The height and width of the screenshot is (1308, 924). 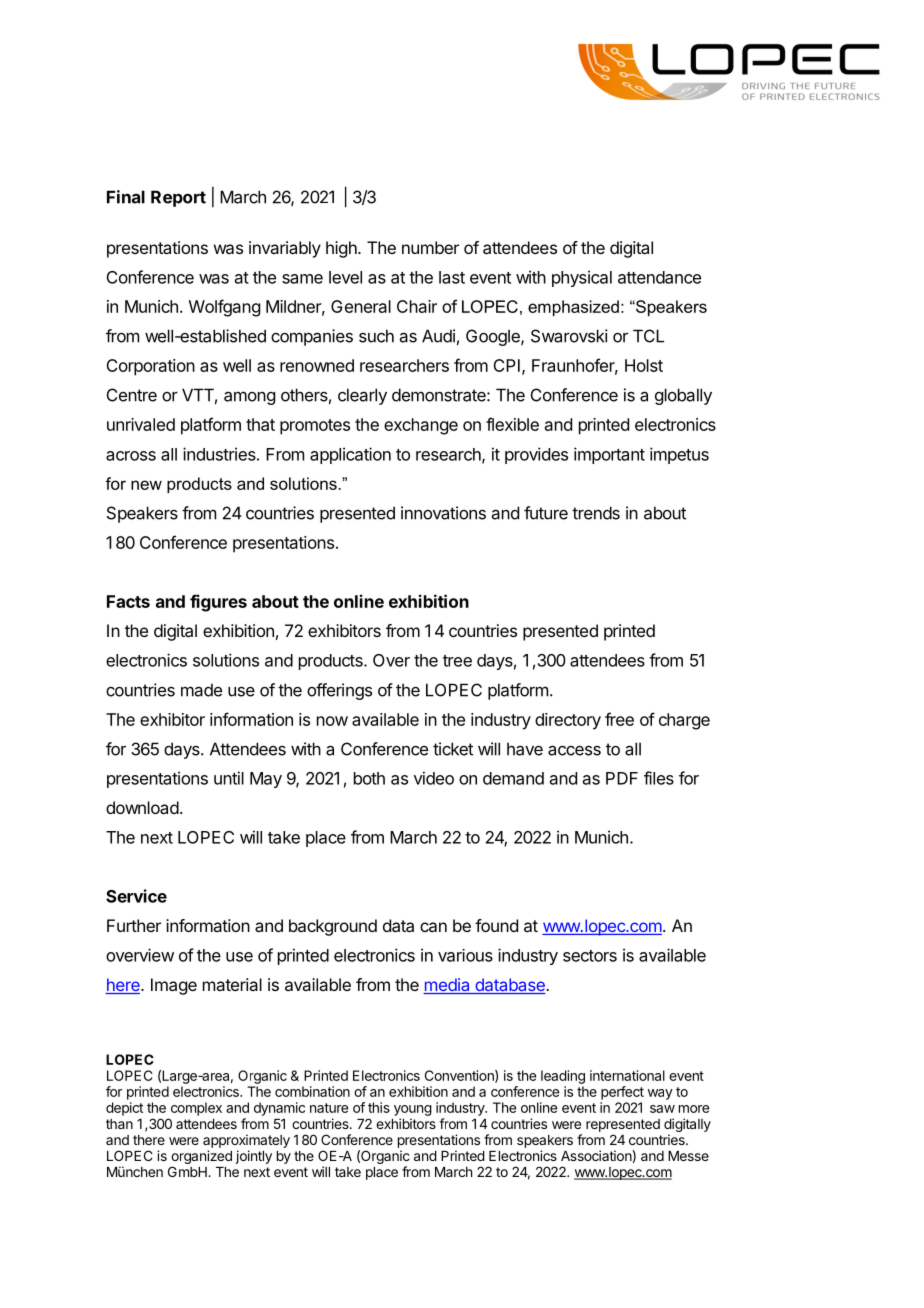 I want to click on Report, so click(x=178, y=198).
